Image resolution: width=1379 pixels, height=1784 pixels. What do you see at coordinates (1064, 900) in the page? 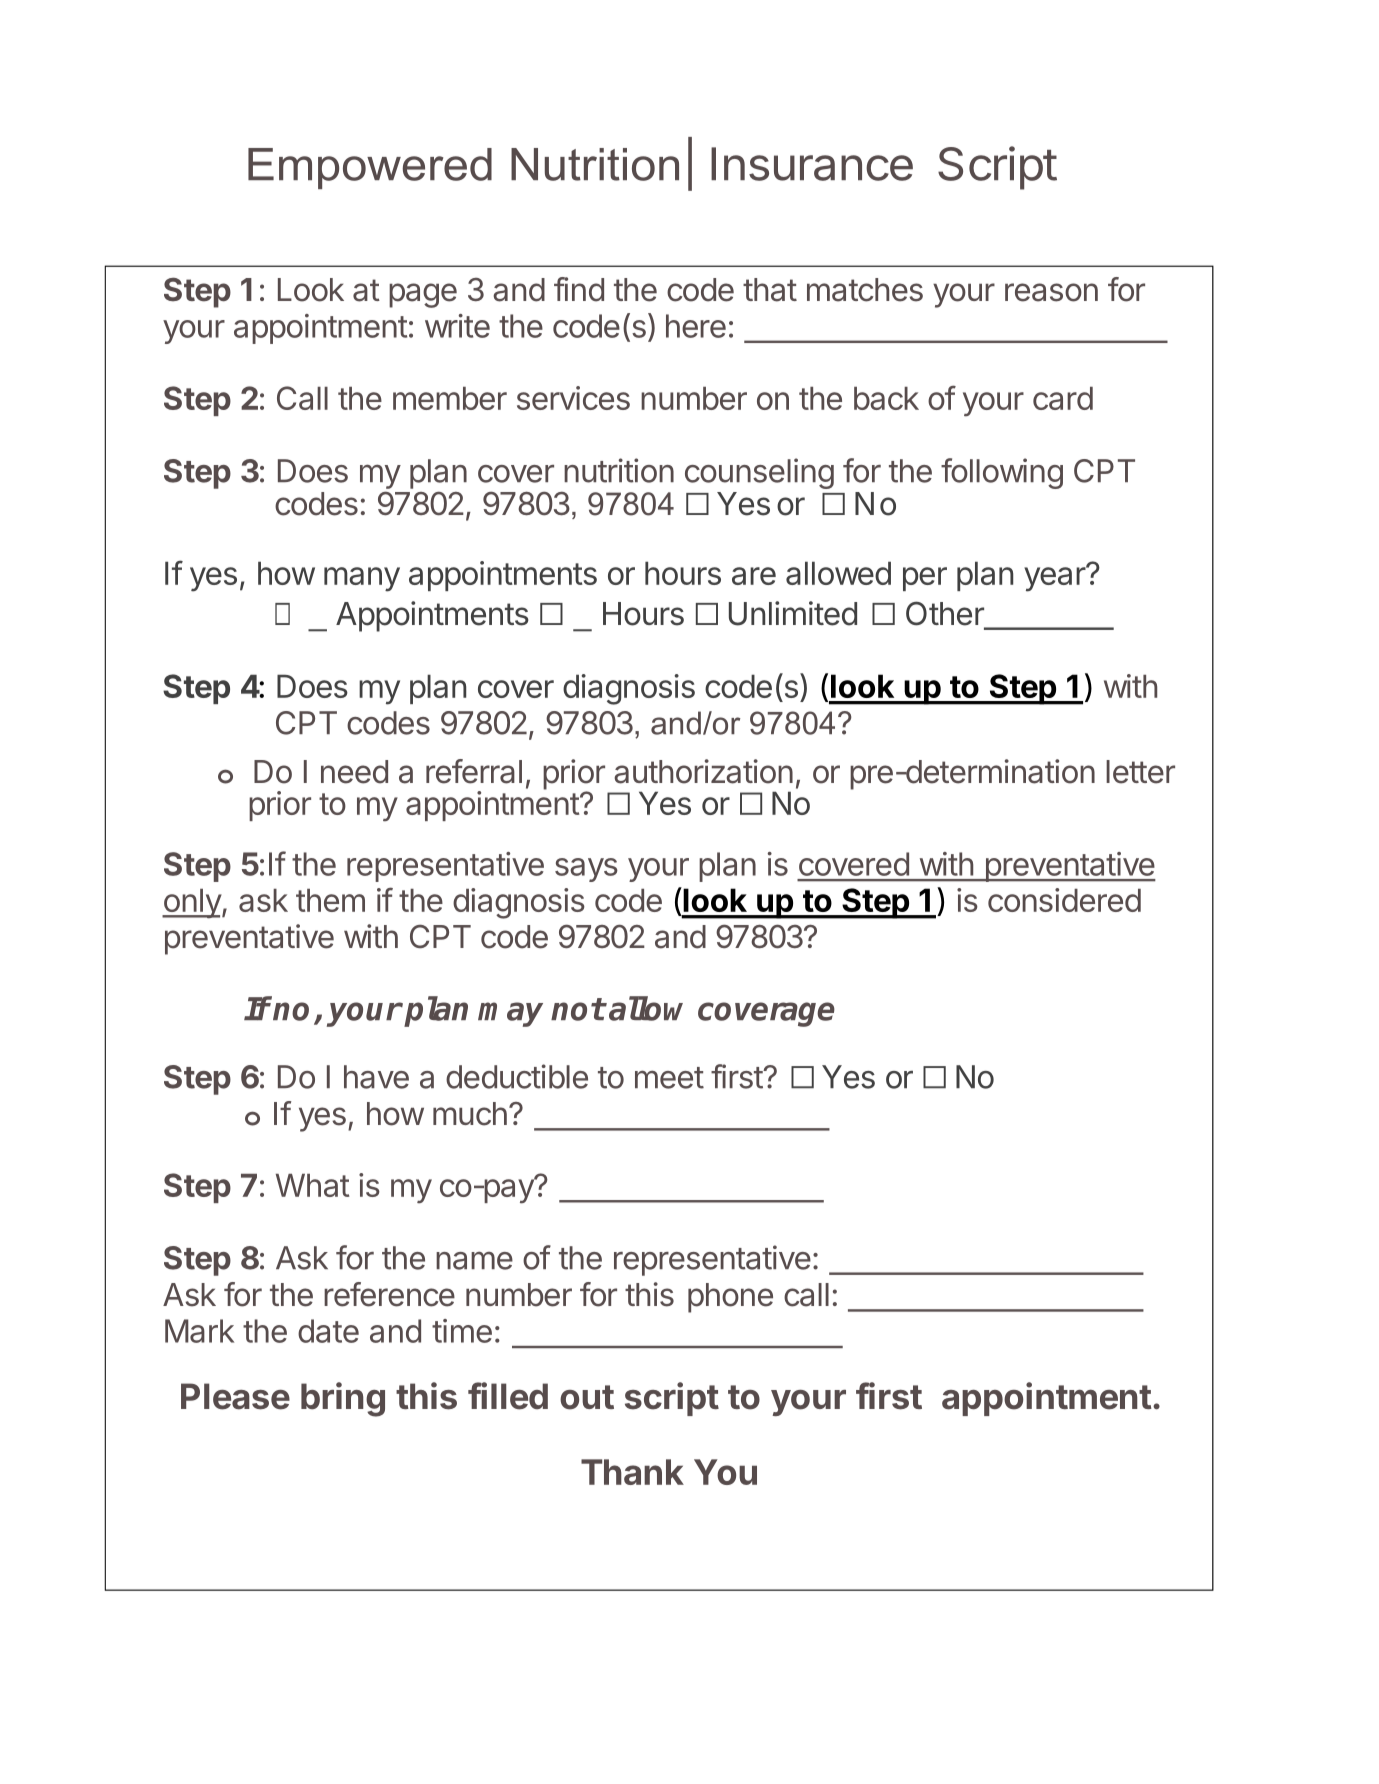
I see `considered` at bounding box center [1064, 900].
